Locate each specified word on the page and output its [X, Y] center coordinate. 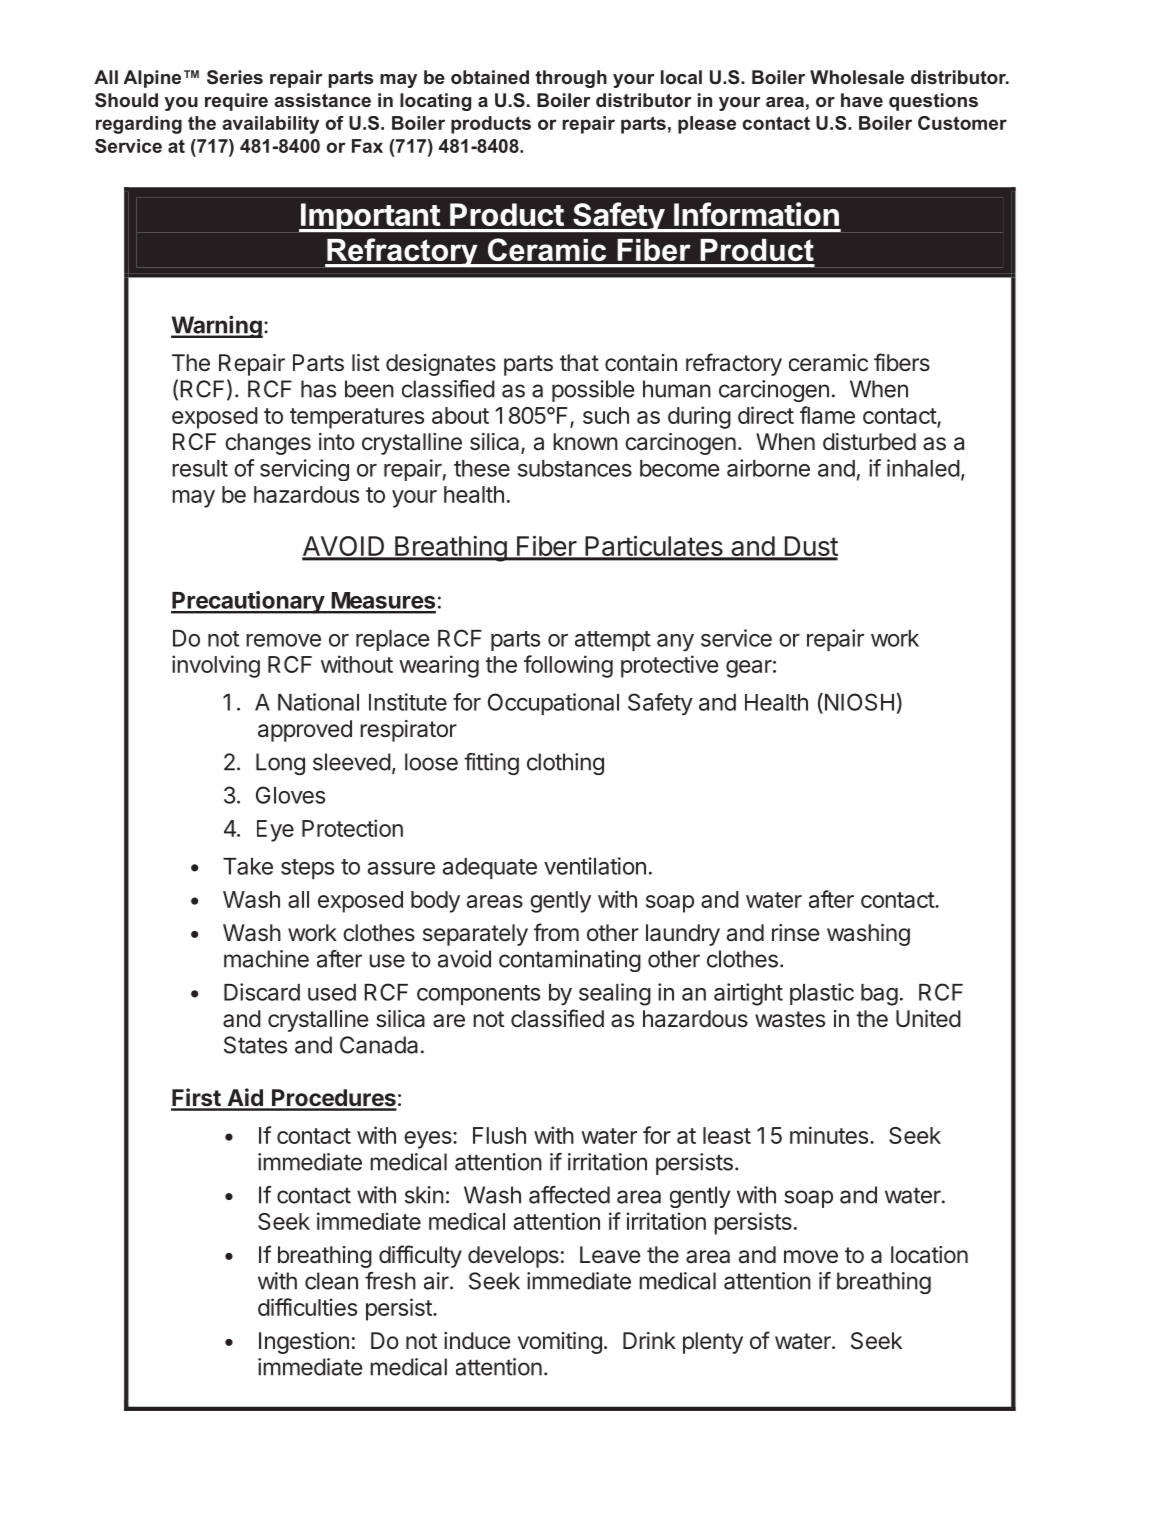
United [928, 1019]
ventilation [595, 866]
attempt [613, 641]
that [579, 363]
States [255, 1045]
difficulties [307, 1307]
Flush [499, 1135]
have [862, 100]
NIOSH [858, 703]
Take [248, 866]
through [571, 79]
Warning [217, 326]
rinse [796, 933]
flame [827, 415]
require [236, 102]
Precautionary [248, 602]
